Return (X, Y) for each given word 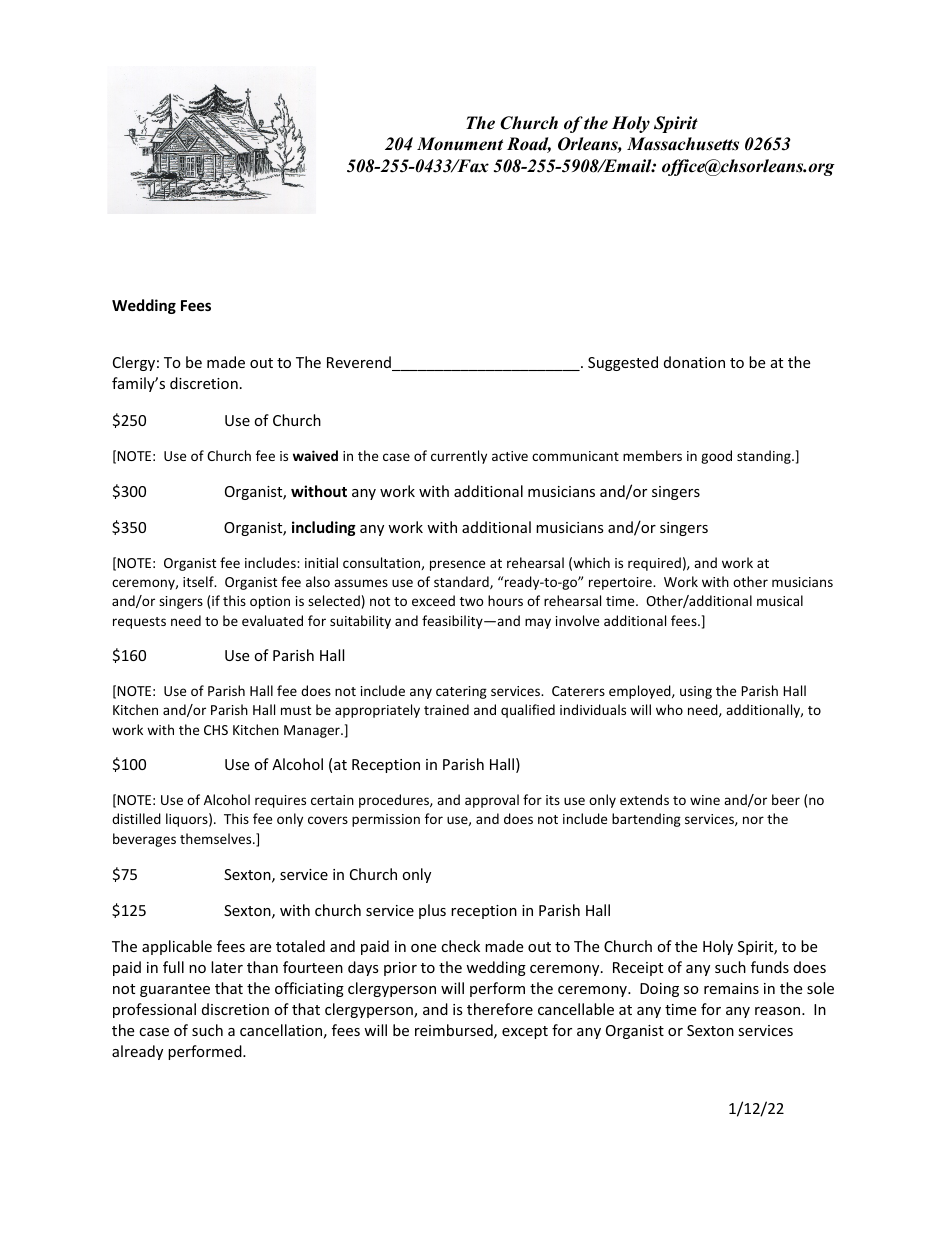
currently (459, 457)
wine (705, 800)
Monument (460, 144)
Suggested (623, 363)
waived (315, 455)
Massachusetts (683, 144)
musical (780, 600)
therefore (500, 1009)
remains (731, 988)
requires (280, 801)
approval (492, 801)
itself (199, 581)
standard (462, 582)
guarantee (175, 990)
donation (694, 362)
